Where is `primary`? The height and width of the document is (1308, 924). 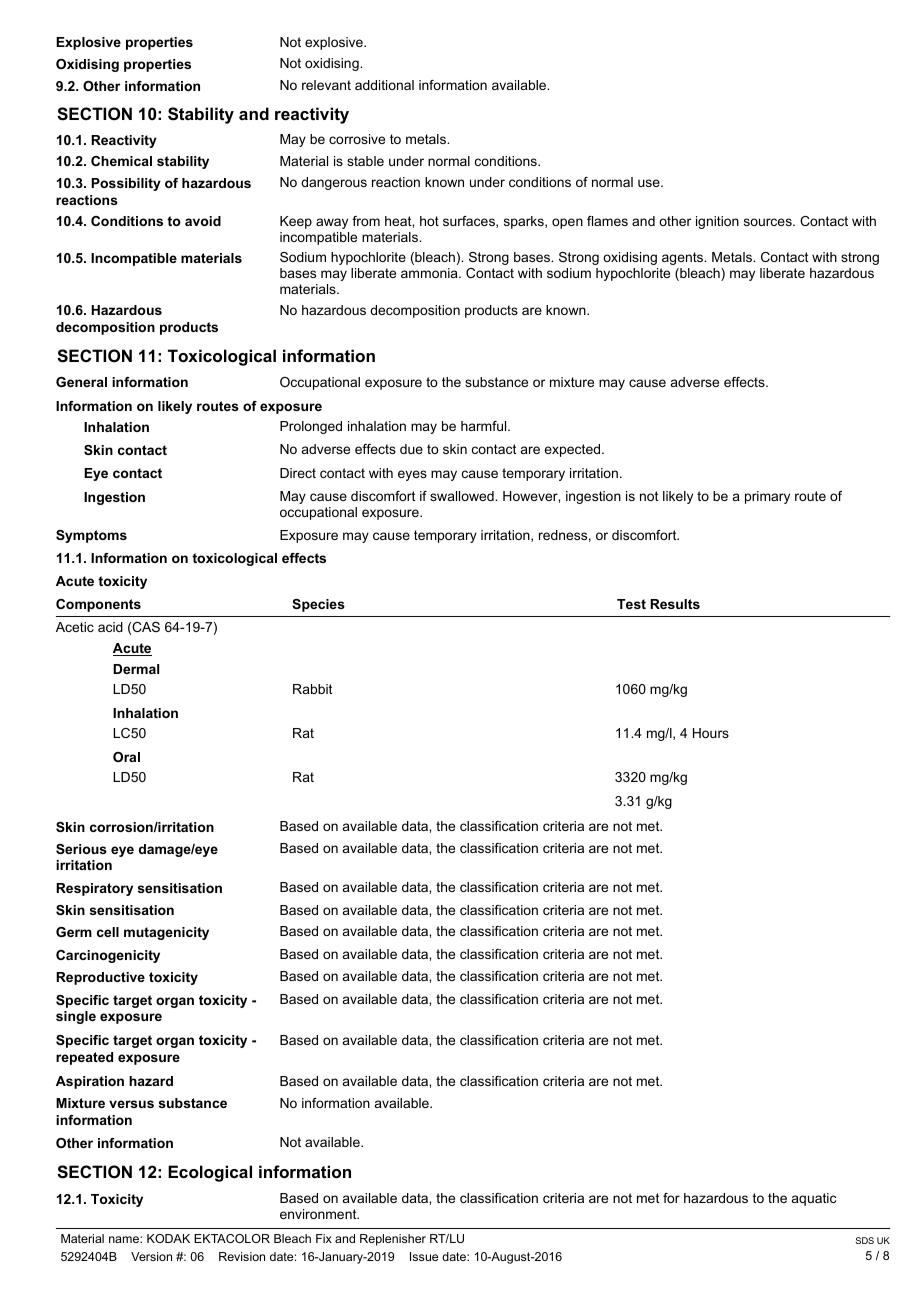
primary is located at coordinates (767, 497).
